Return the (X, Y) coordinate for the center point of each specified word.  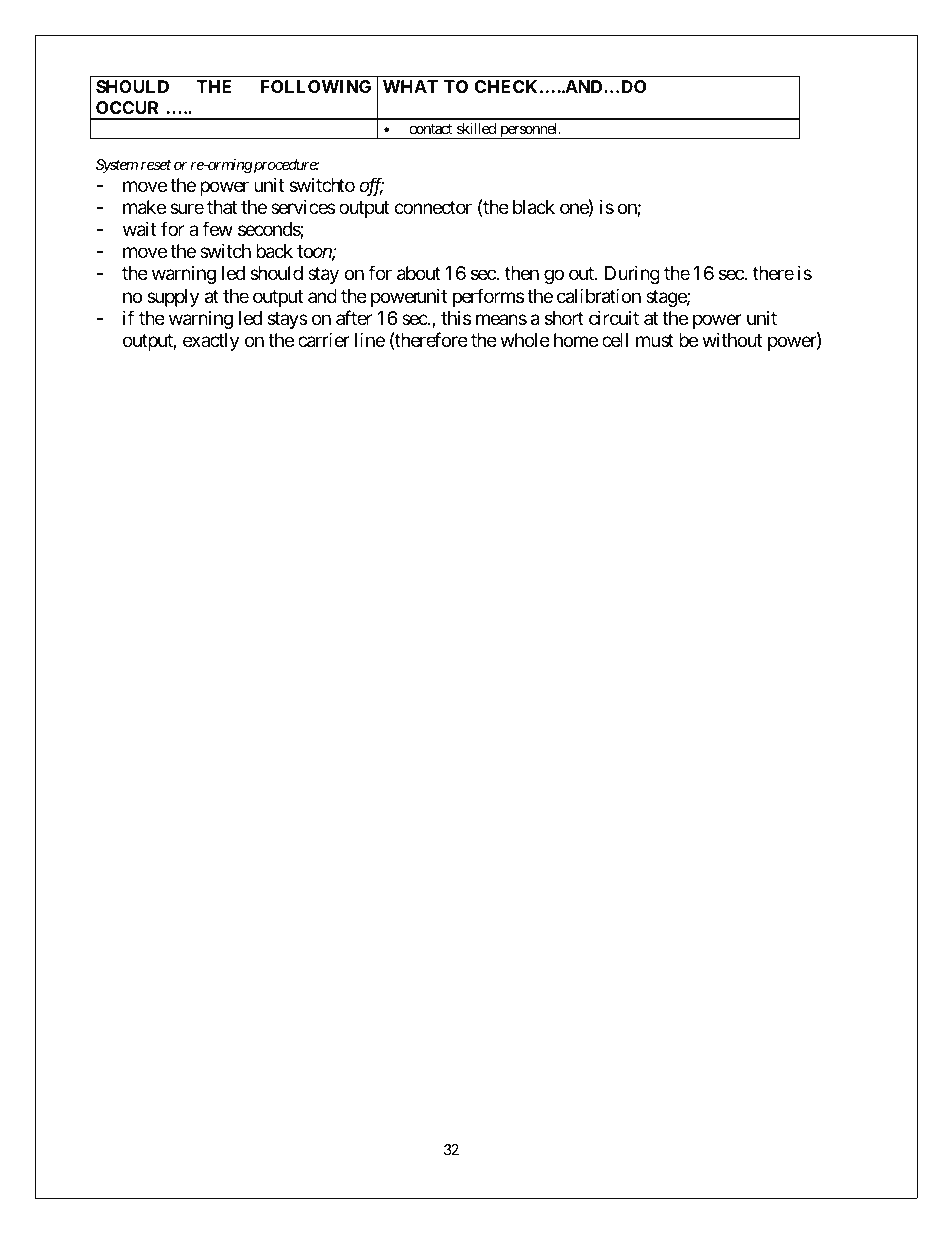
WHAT (410, 86)
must (655, 340)
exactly (211, 342)
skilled (476, 128)
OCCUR (127, 107)
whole (525, 340)
